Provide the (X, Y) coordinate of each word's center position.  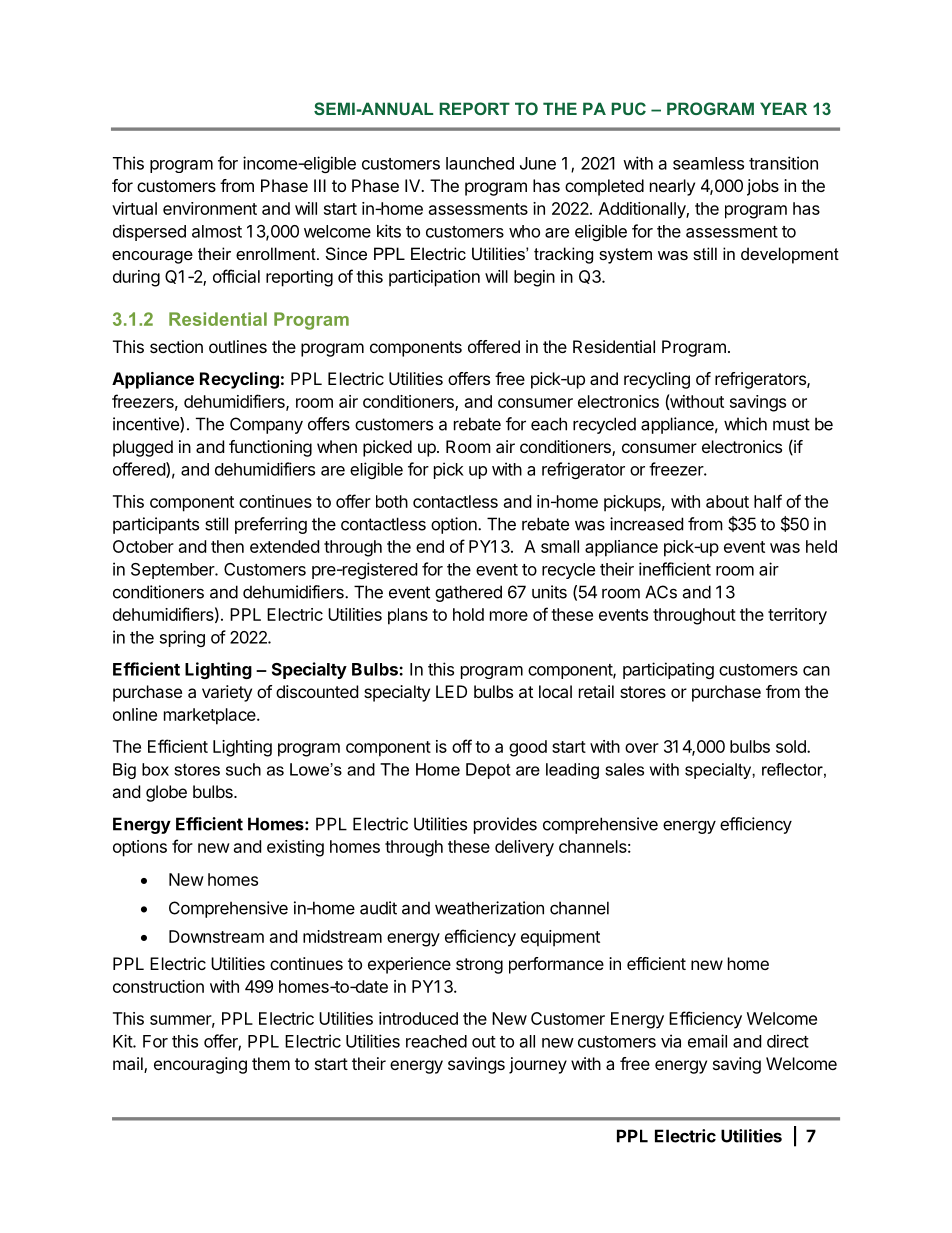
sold (792, 746)
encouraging (200, 1065)
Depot (488, 771)
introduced (418, 1018)
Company (266, 425)
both (392, 501)
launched (480, 163)
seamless (708, 163)
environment (210, 208)
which (745, 424)
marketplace (211, 716)
